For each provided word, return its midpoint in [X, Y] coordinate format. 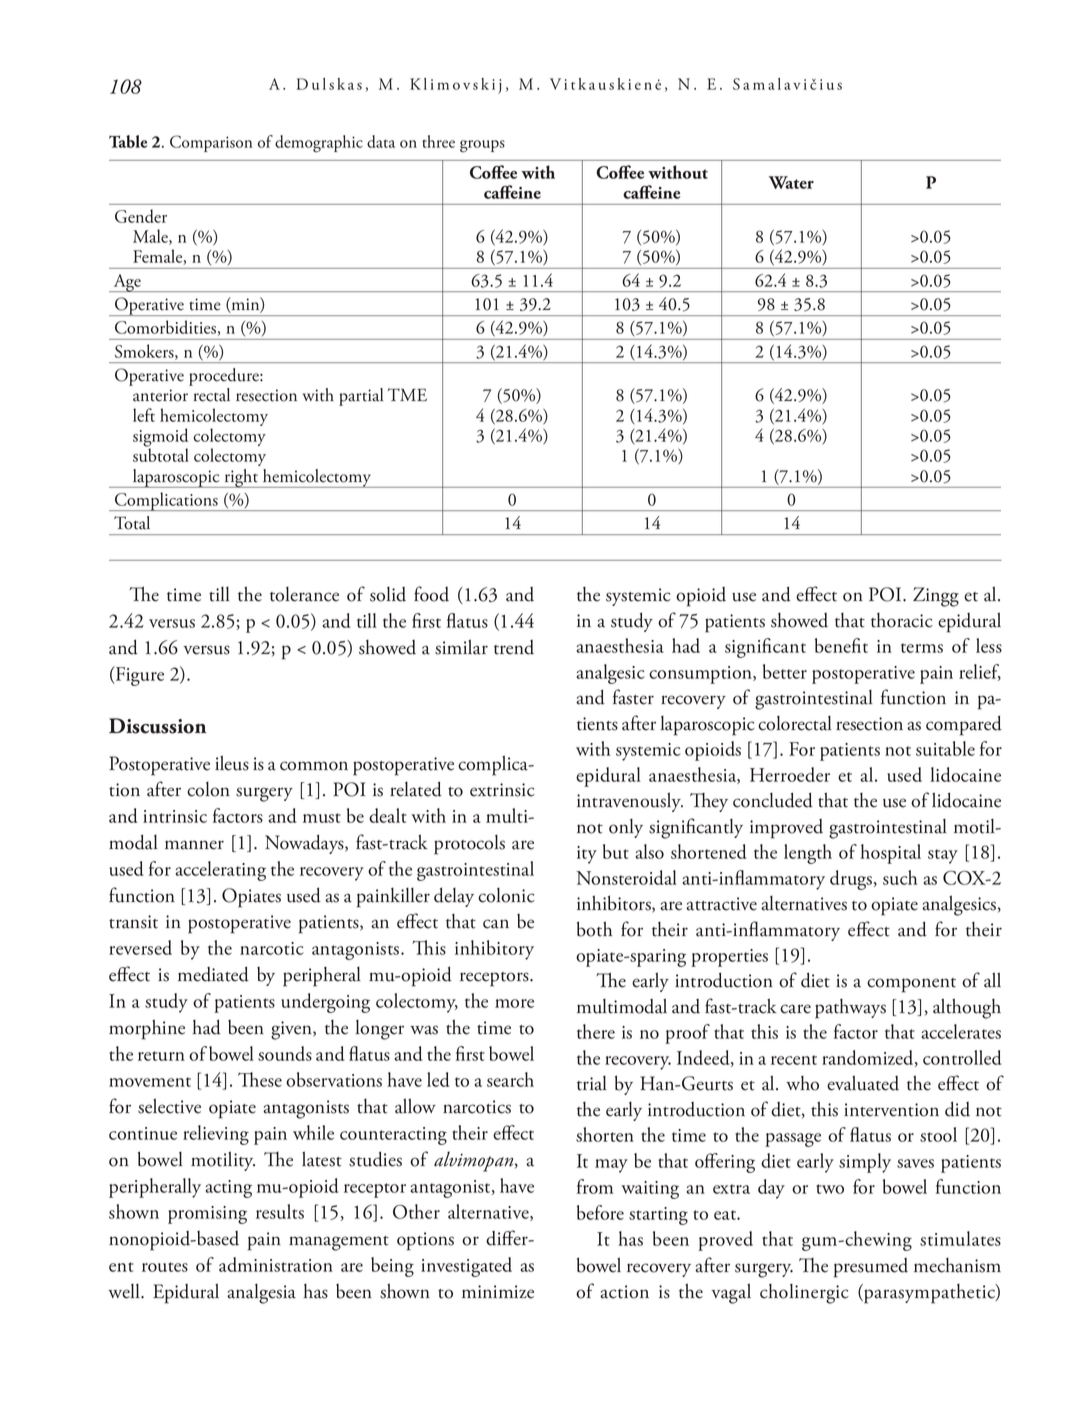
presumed [871, 1268]
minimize [498, 1292]
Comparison [211, 143]
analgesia [261, 1294]
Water [791, 182]
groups [482, 146]
